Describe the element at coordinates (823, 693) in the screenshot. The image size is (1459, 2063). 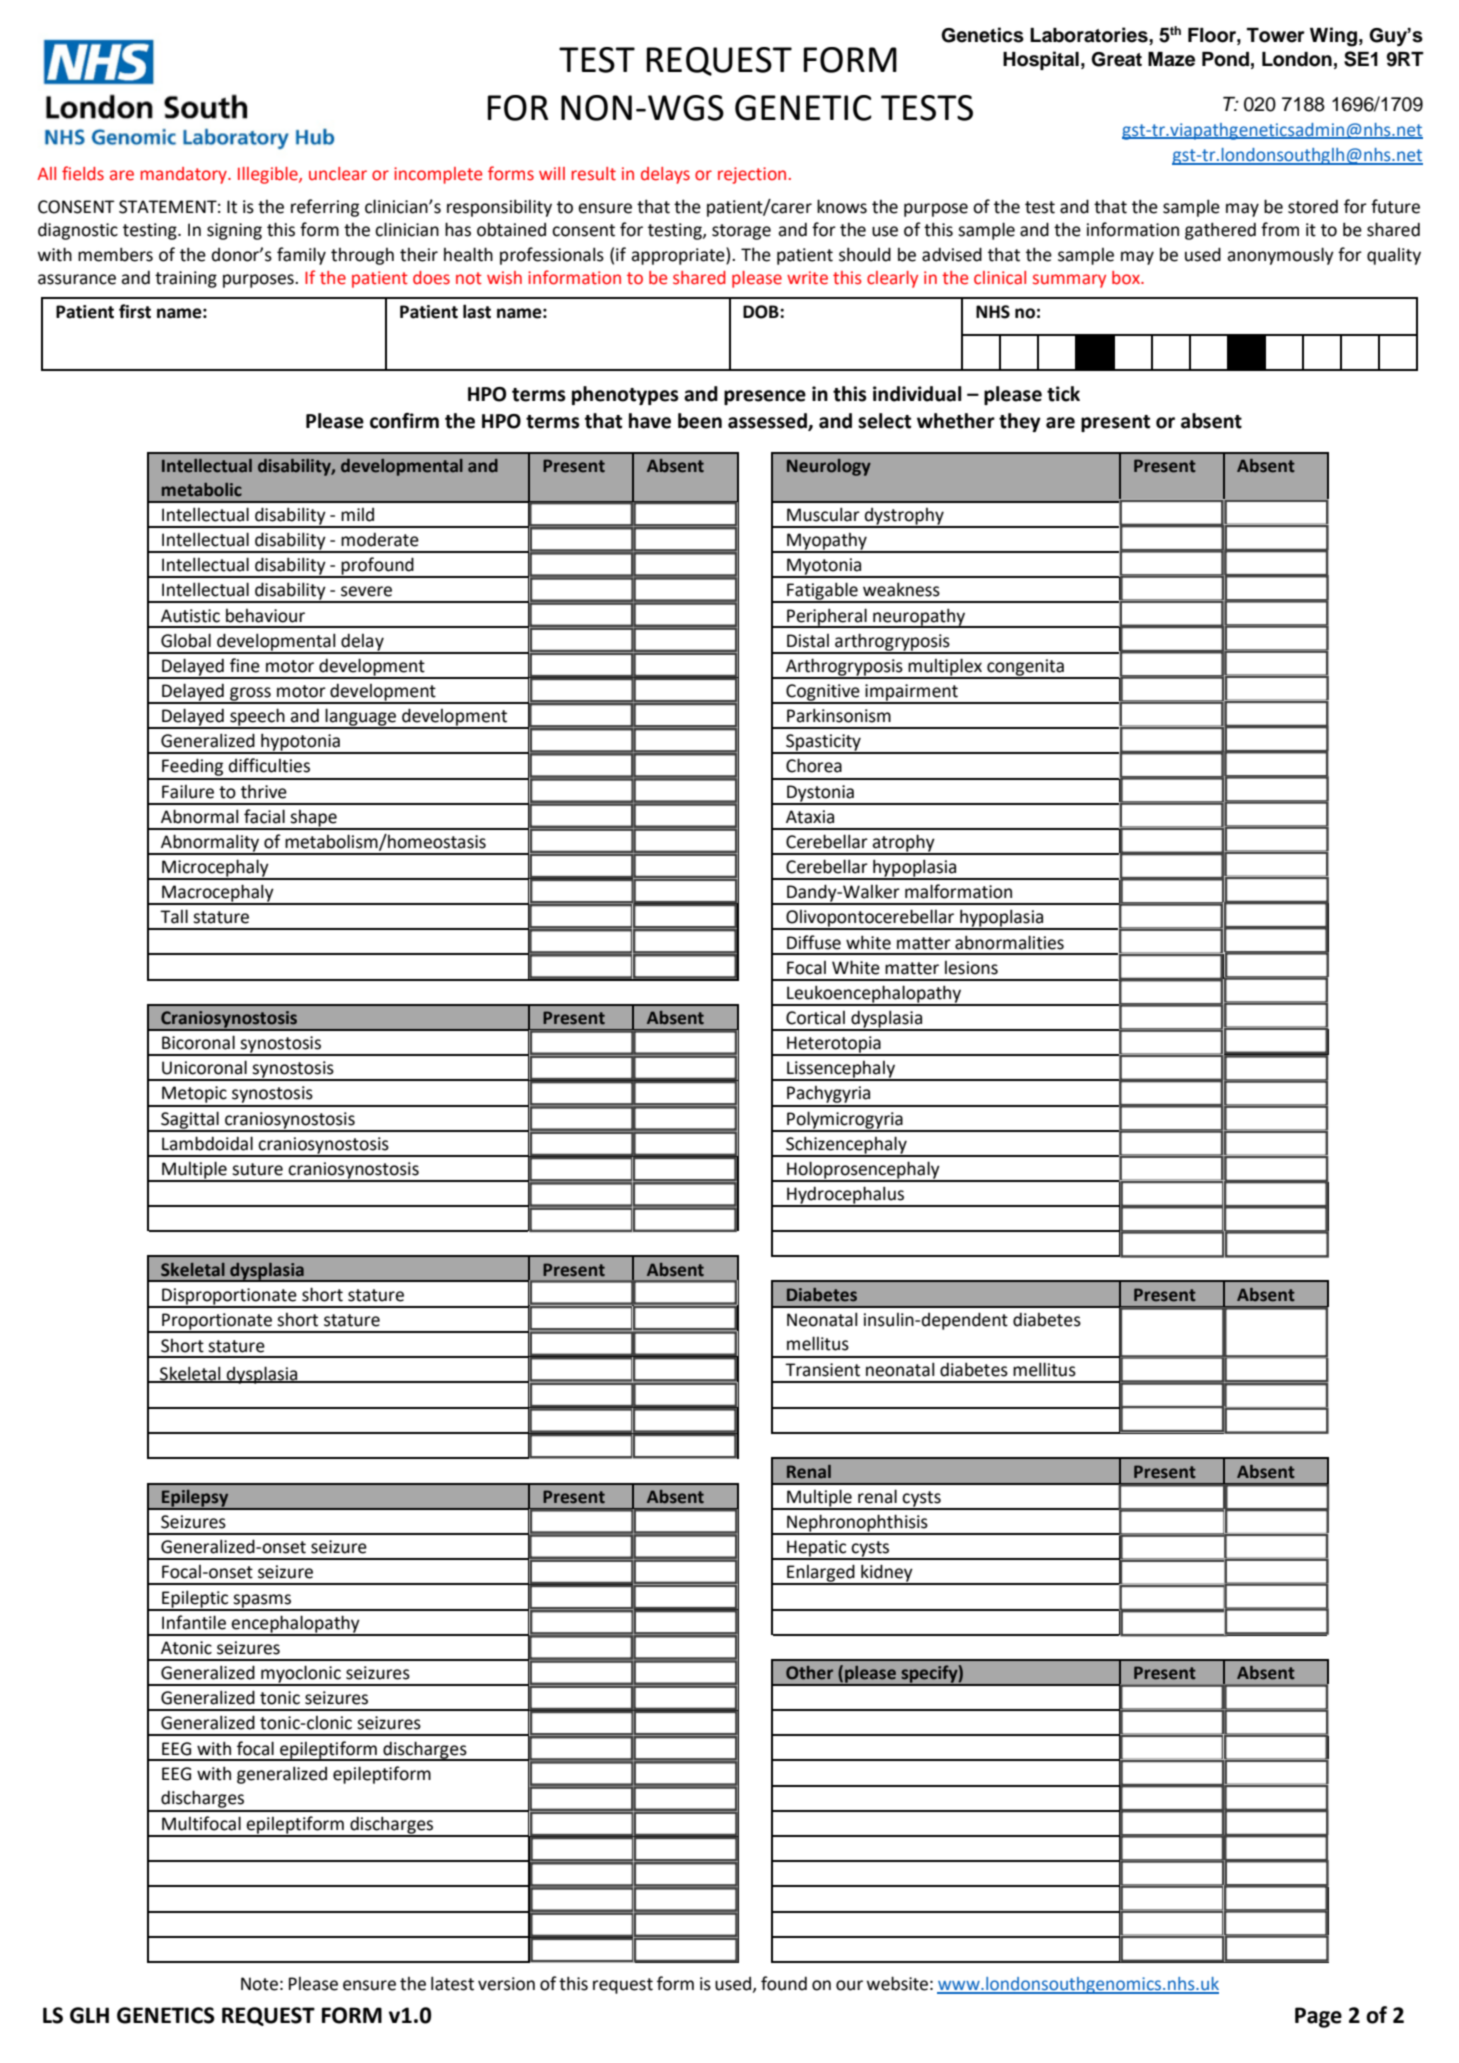
I see `Cognitive` at that location.
